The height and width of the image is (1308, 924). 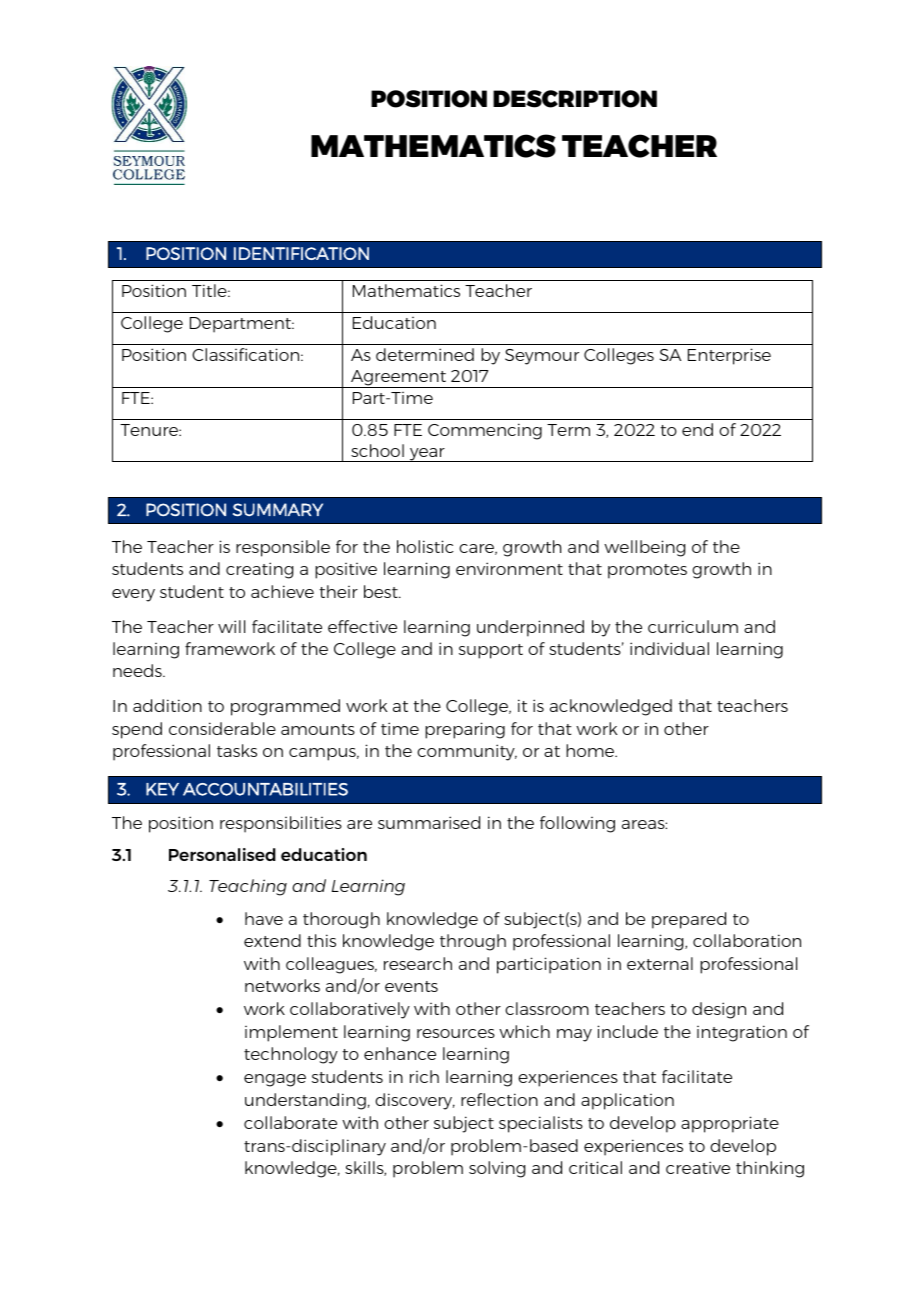 What do you see at coordinates (162, 789) in the image?
I see `KEY` at bounding box center [162, 789].
